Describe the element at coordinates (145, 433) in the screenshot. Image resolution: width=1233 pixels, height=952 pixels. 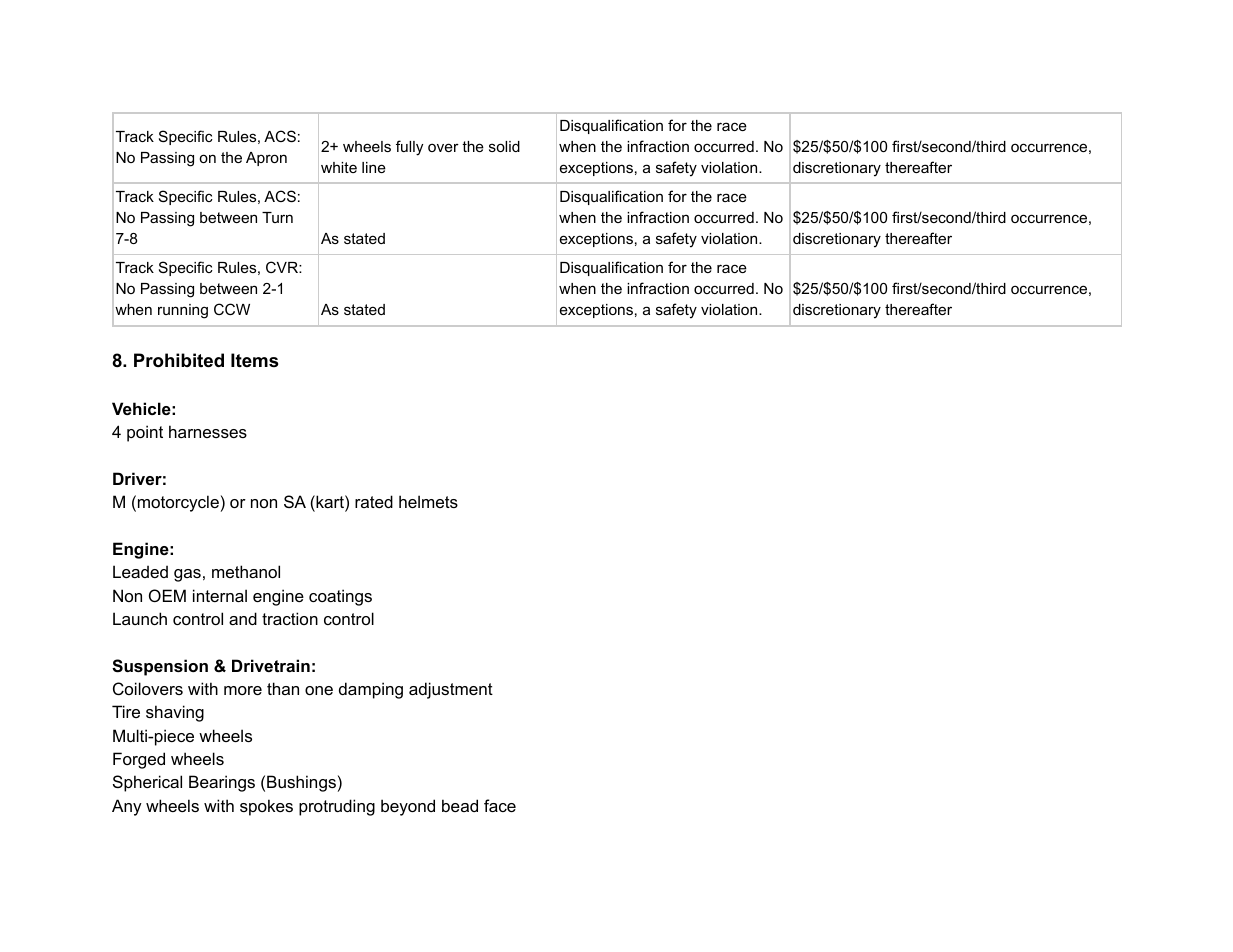
I see `point` at that location.
